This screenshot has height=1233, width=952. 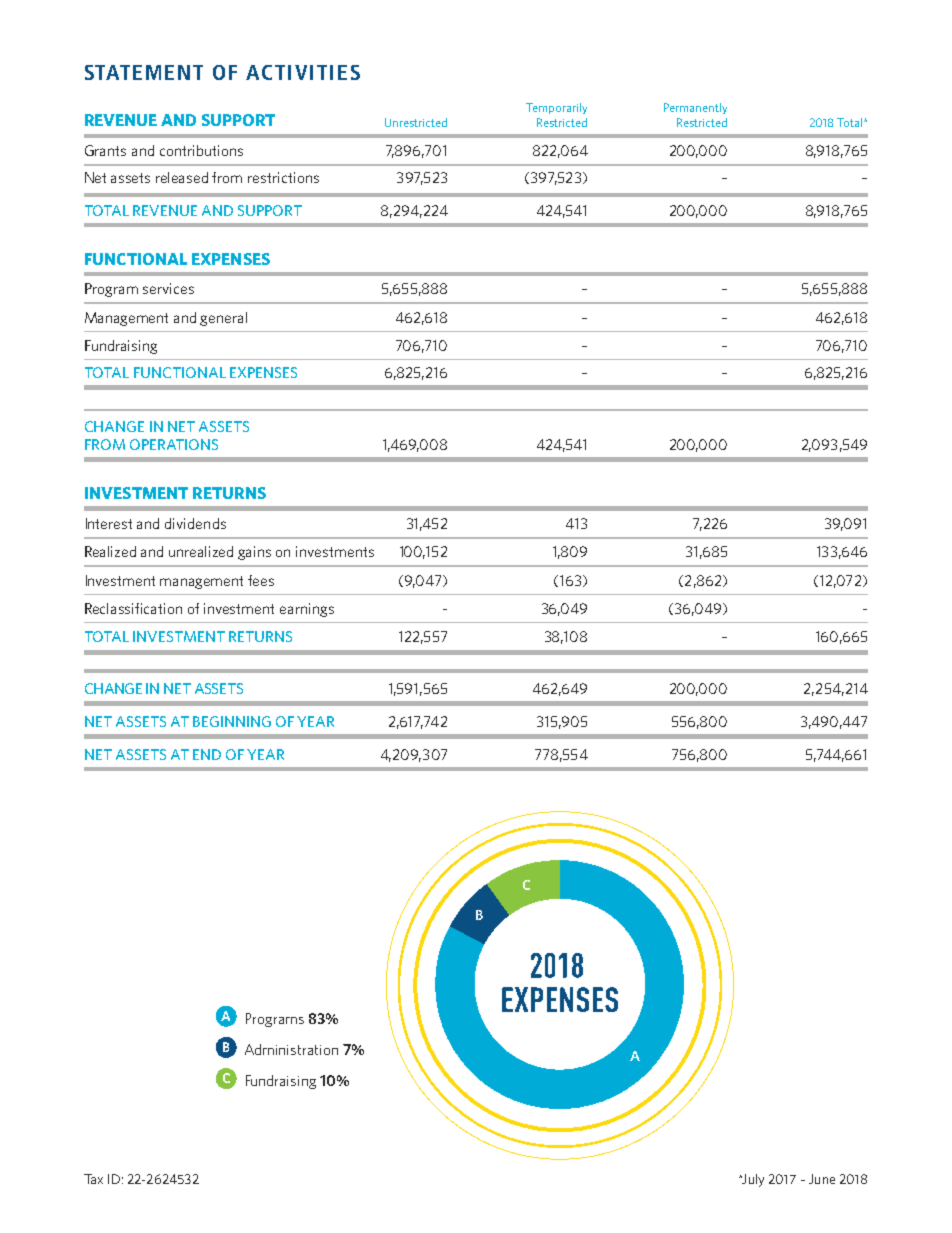 What do you see at coordinates (261, 580) in the screenshot?
I see `fees` at bounding box center [261, 580].
